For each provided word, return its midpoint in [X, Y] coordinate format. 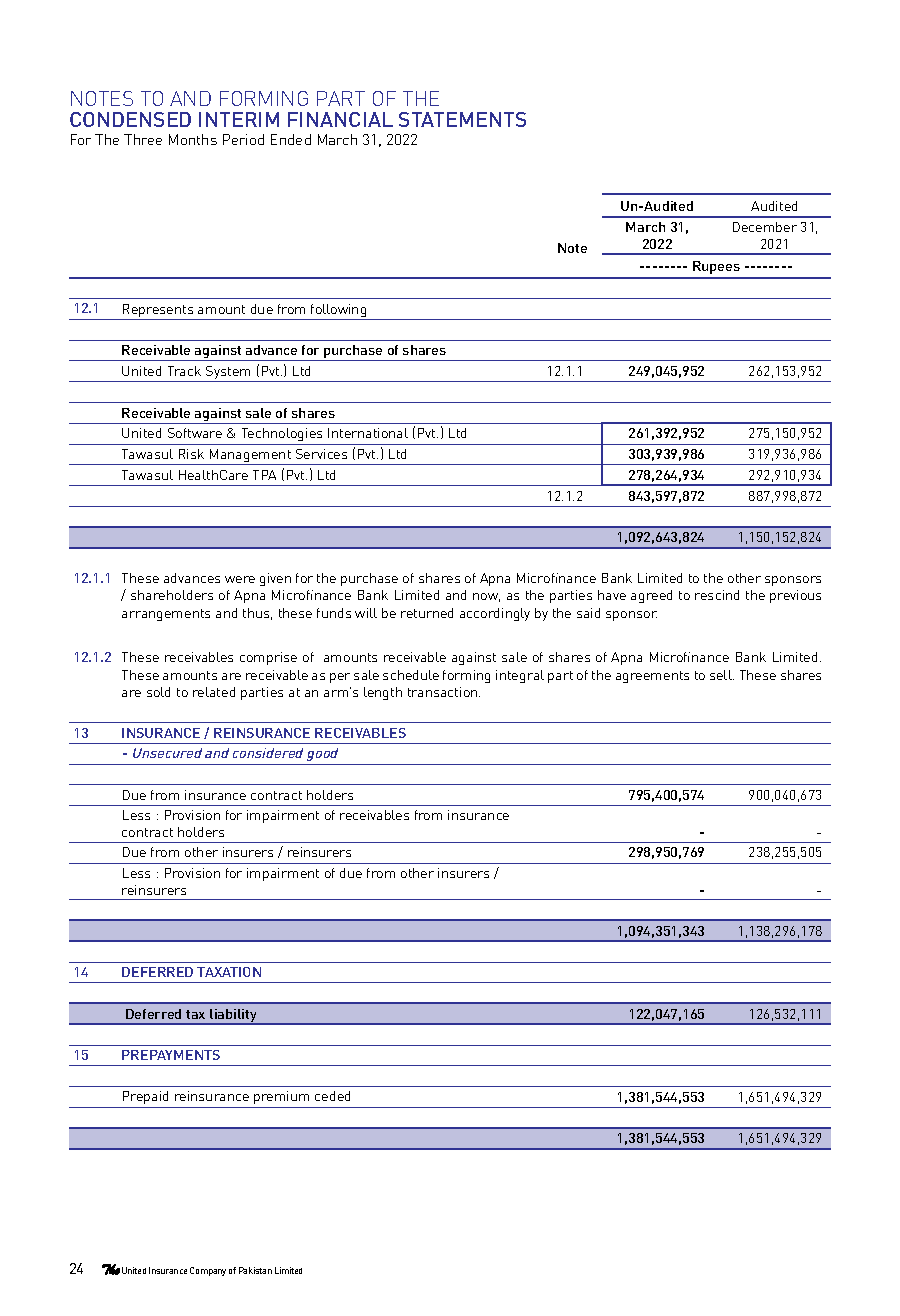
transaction [444, 692]
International [368, 433]
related [214, 692]
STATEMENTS [462, 119]
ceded [332, 1096]
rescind [717, 595]
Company [208, 1271]
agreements [652, 677]
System [229, 374]
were [240, 579]
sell [722, 675]
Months [193, 139]
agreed [651, 596]
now [486, 597]
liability [234, 1017]
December [765, 227]
